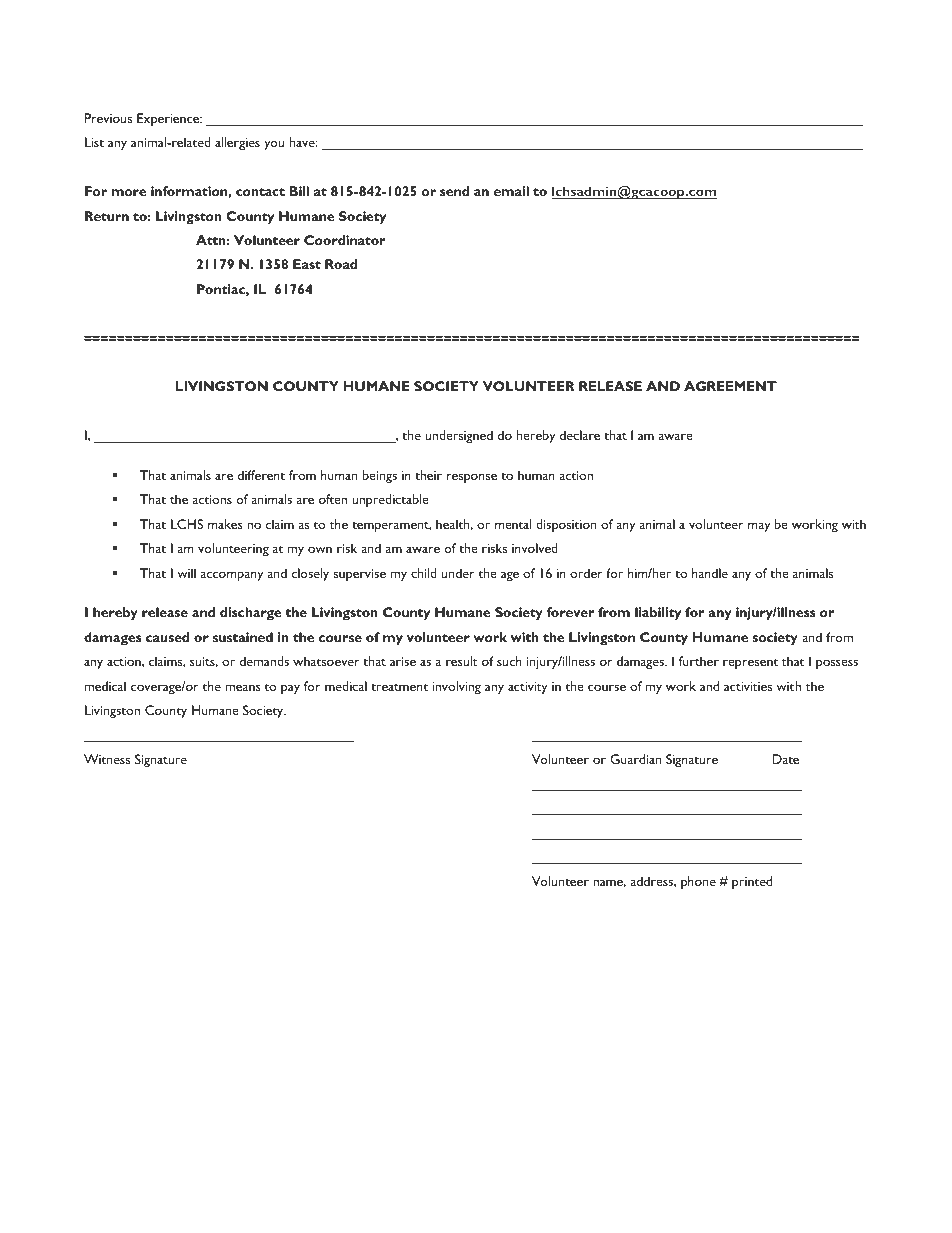  What do you see at coordinates (698, 882) in the screenshot?
I see `phone` at bounding box center [698, 882].
